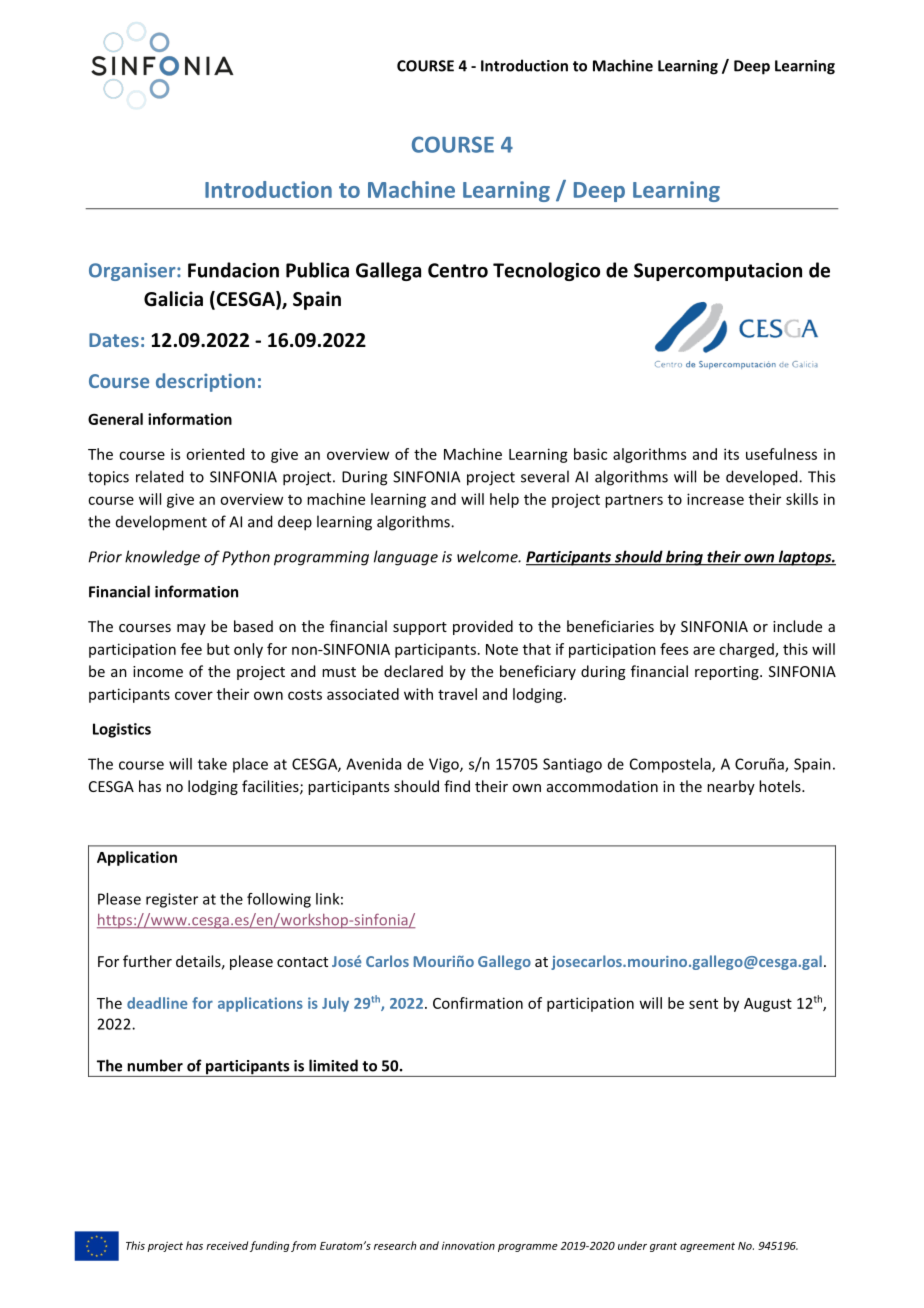  What do you see at coordinates (468, 1246) in the page?
I see `innovation` at bounding box center [468, 1246].
